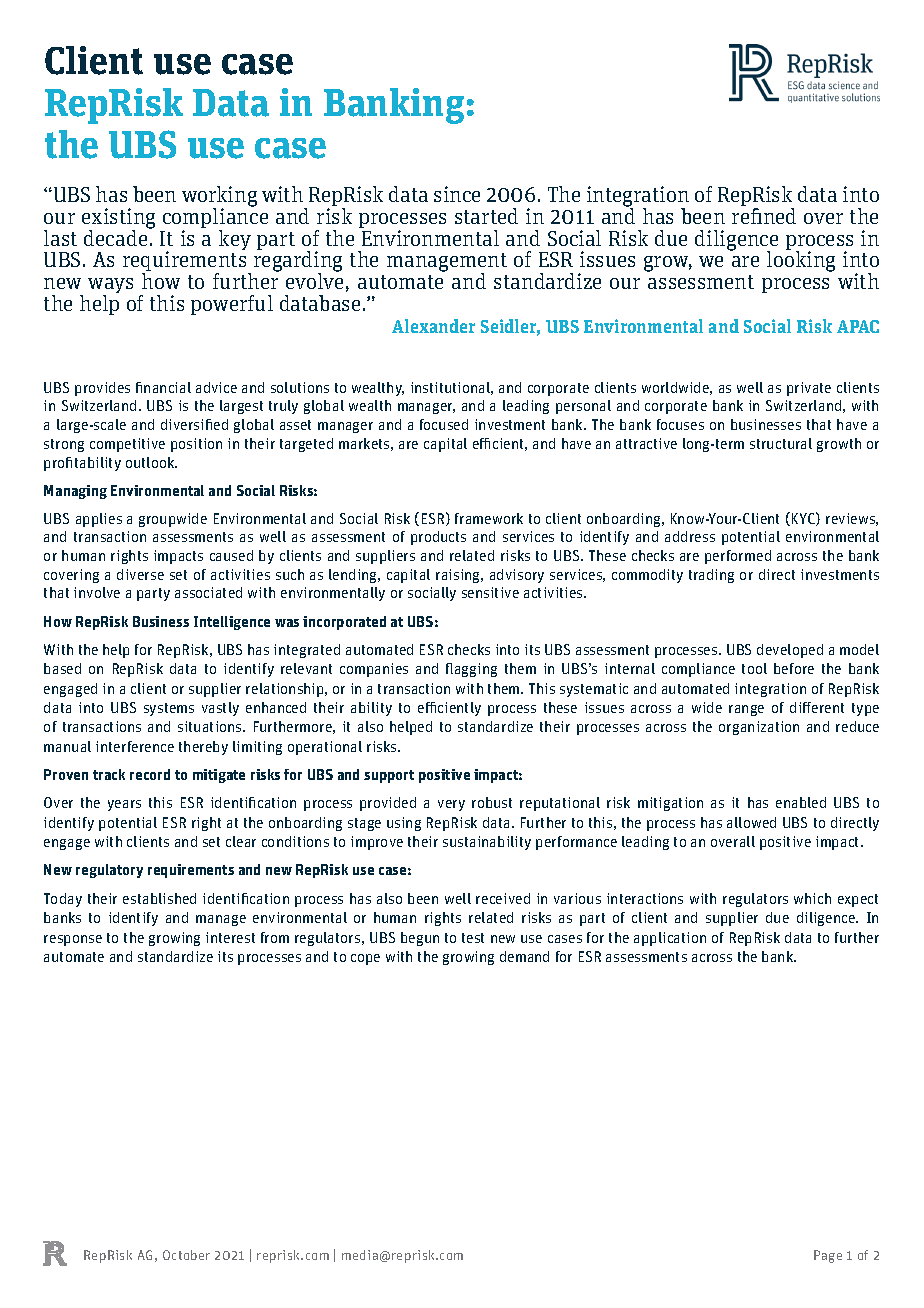  What do you see at coordinates (759, 728) in the document?
I see `organization` at bounding box center [759, 728].
